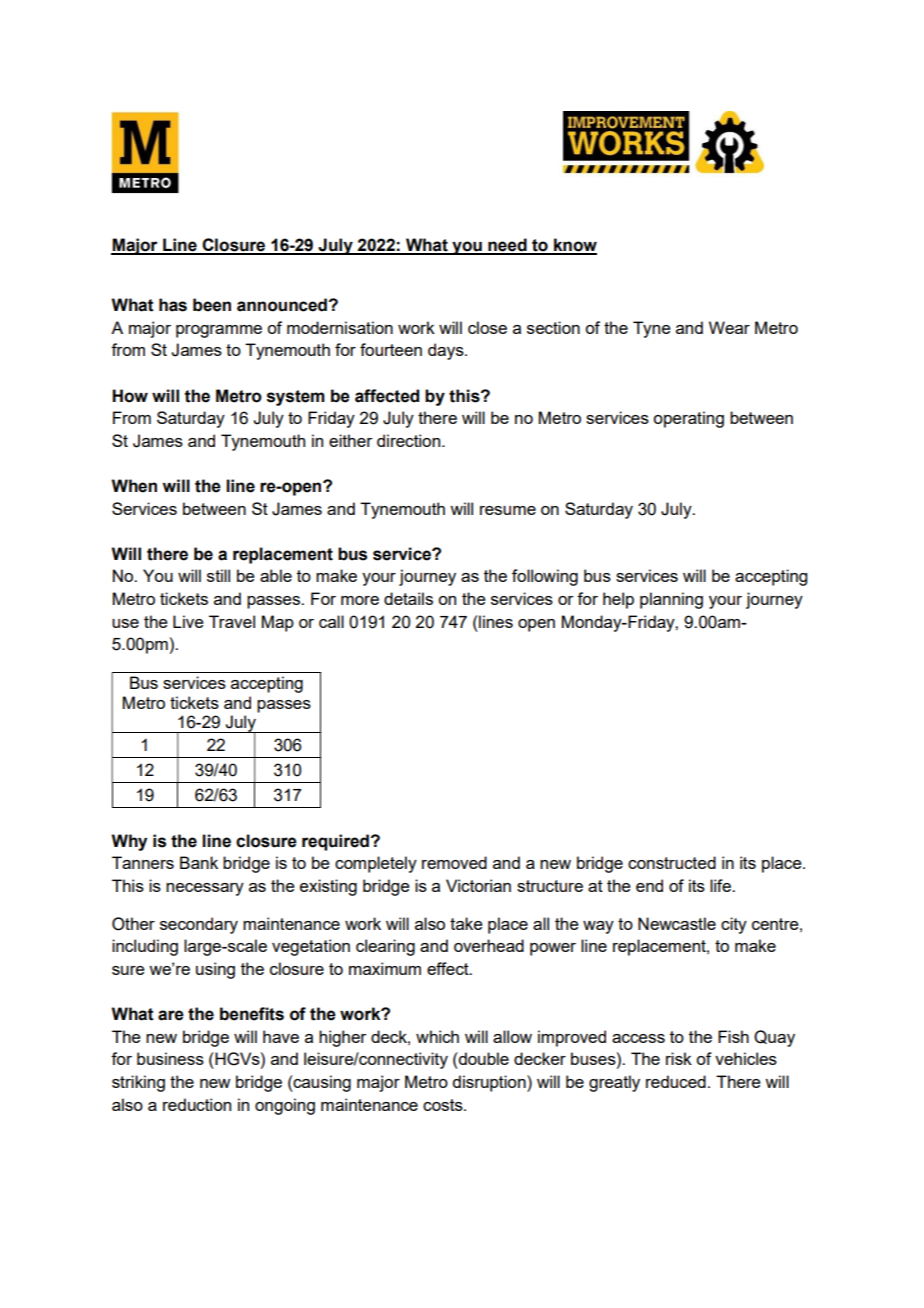  I want to click on Wear, so click(729, 327).
